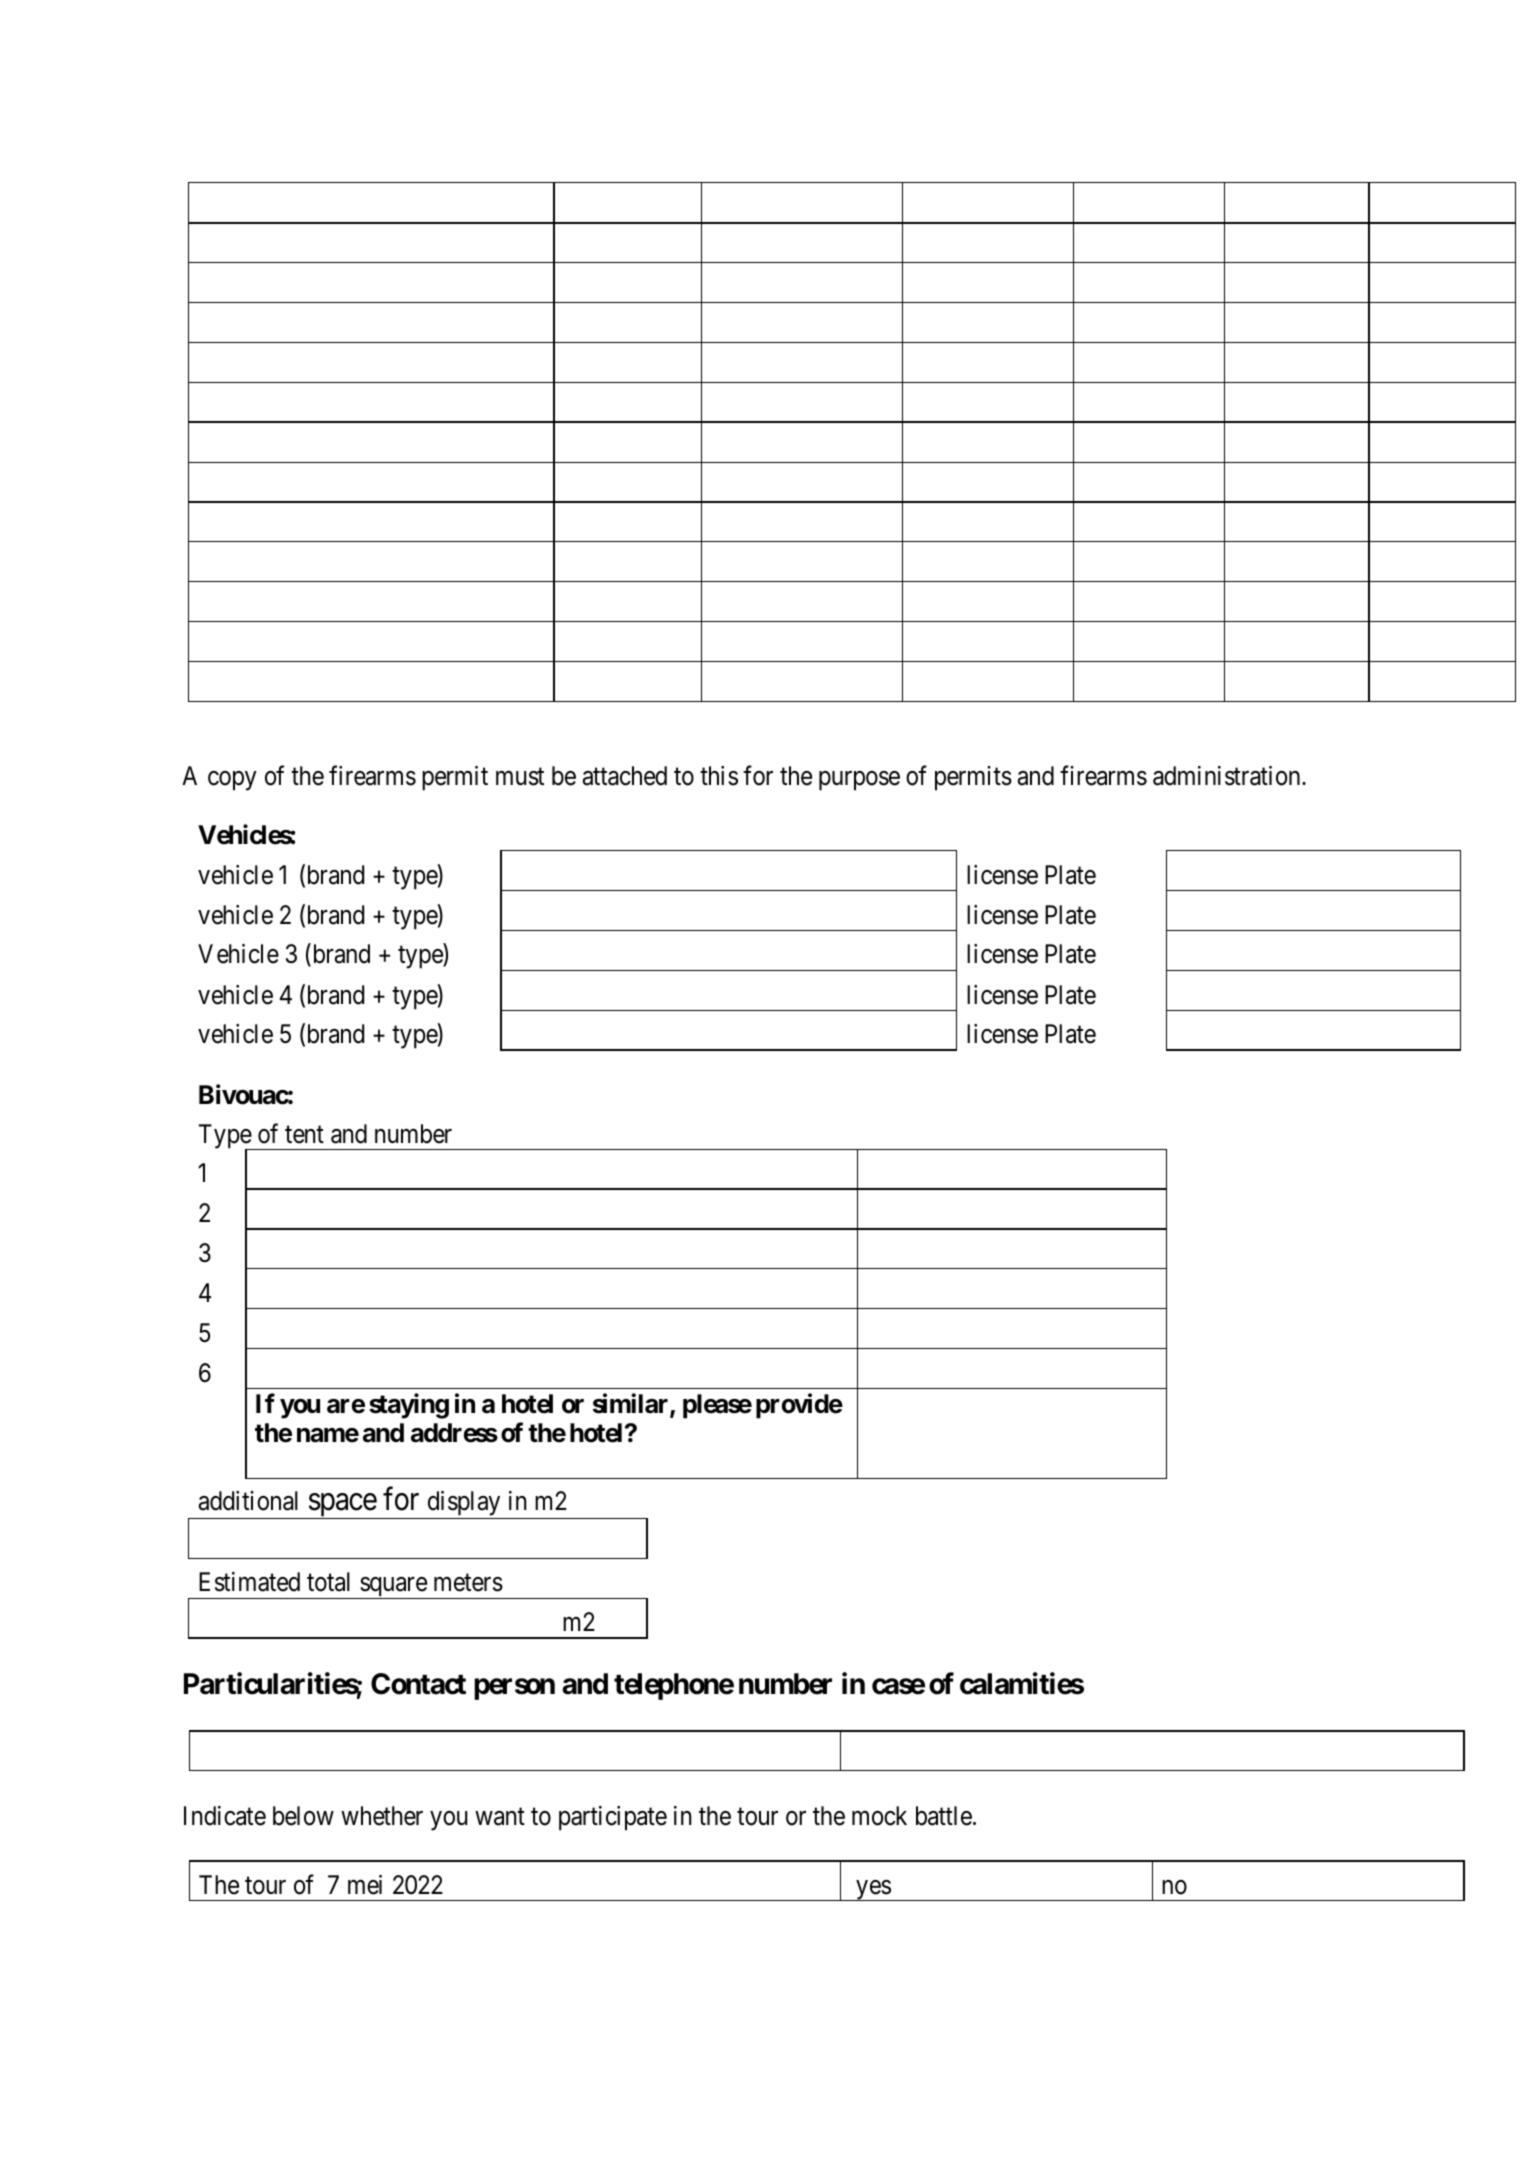 This page has width=1531, height=2166. What do you see at coordinates (944, 1816) in the page?
I see `battle` at bounding box center [944, 1816].
